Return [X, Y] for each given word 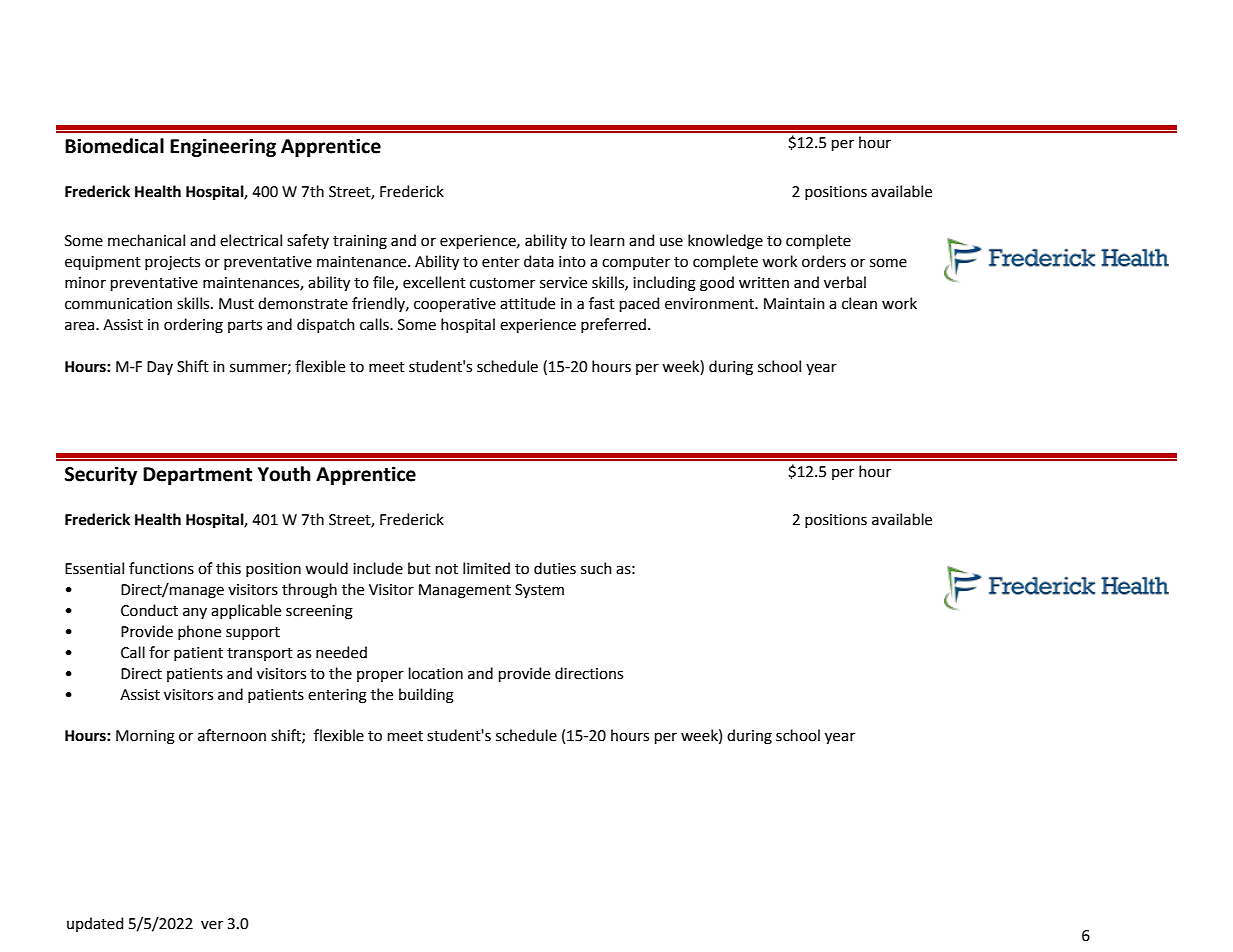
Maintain [794, 304]
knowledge [725, 242]
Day [160, 368]
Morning [145, 737]
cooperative [455, 305]
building [426, 696]
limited [486, 568]
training [360, 242]
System [539, 591]
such [596, 568]
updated [95, 924]
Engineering [223, 147]
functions [161, 568]
